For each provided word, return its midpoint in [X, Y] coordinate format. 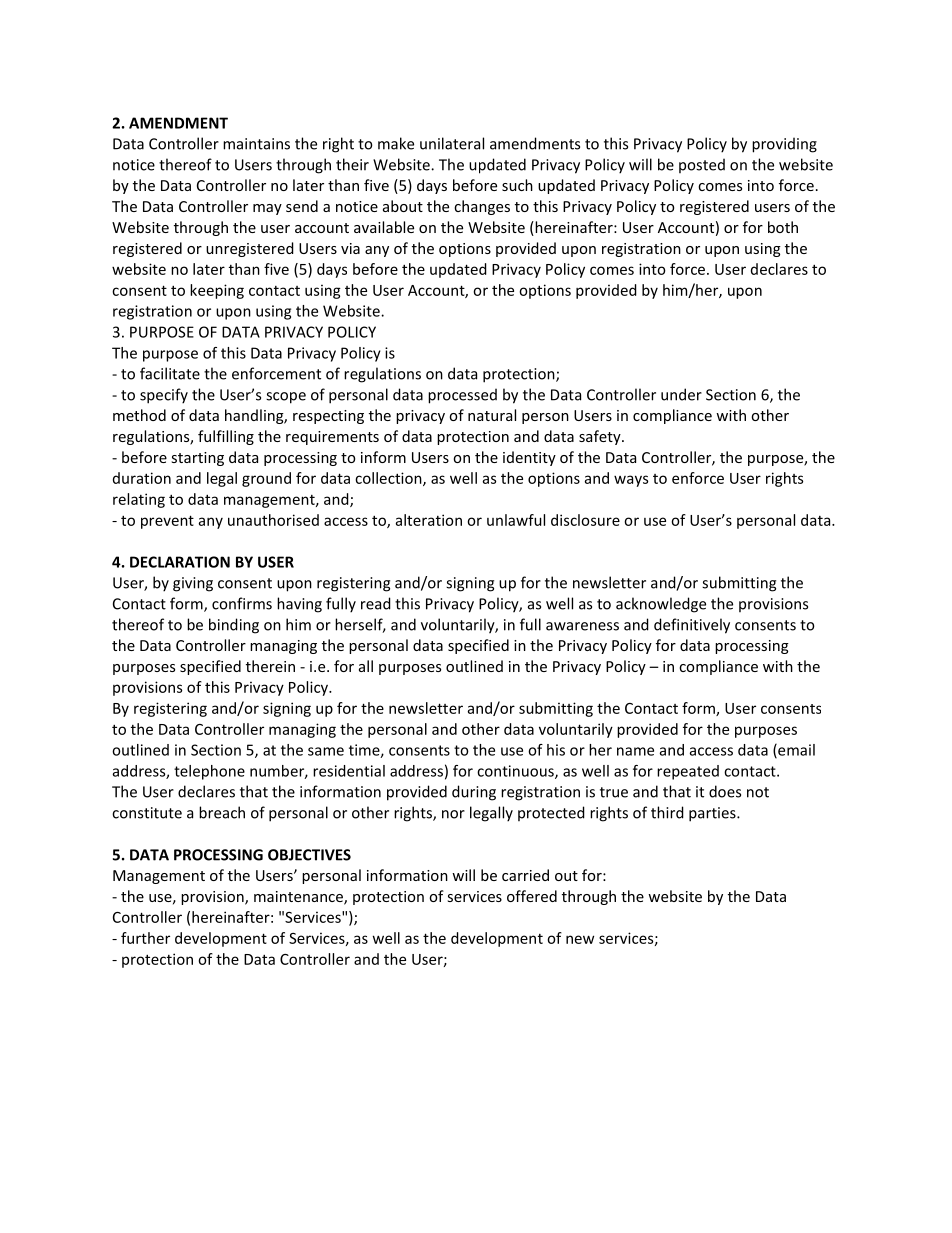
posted [702, 165]
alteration [429, 520]
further [145, 938]
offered [532, 896]
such [517, 185]
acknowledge [661, 605]
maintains [256, 144]
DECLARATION [180, 562]
